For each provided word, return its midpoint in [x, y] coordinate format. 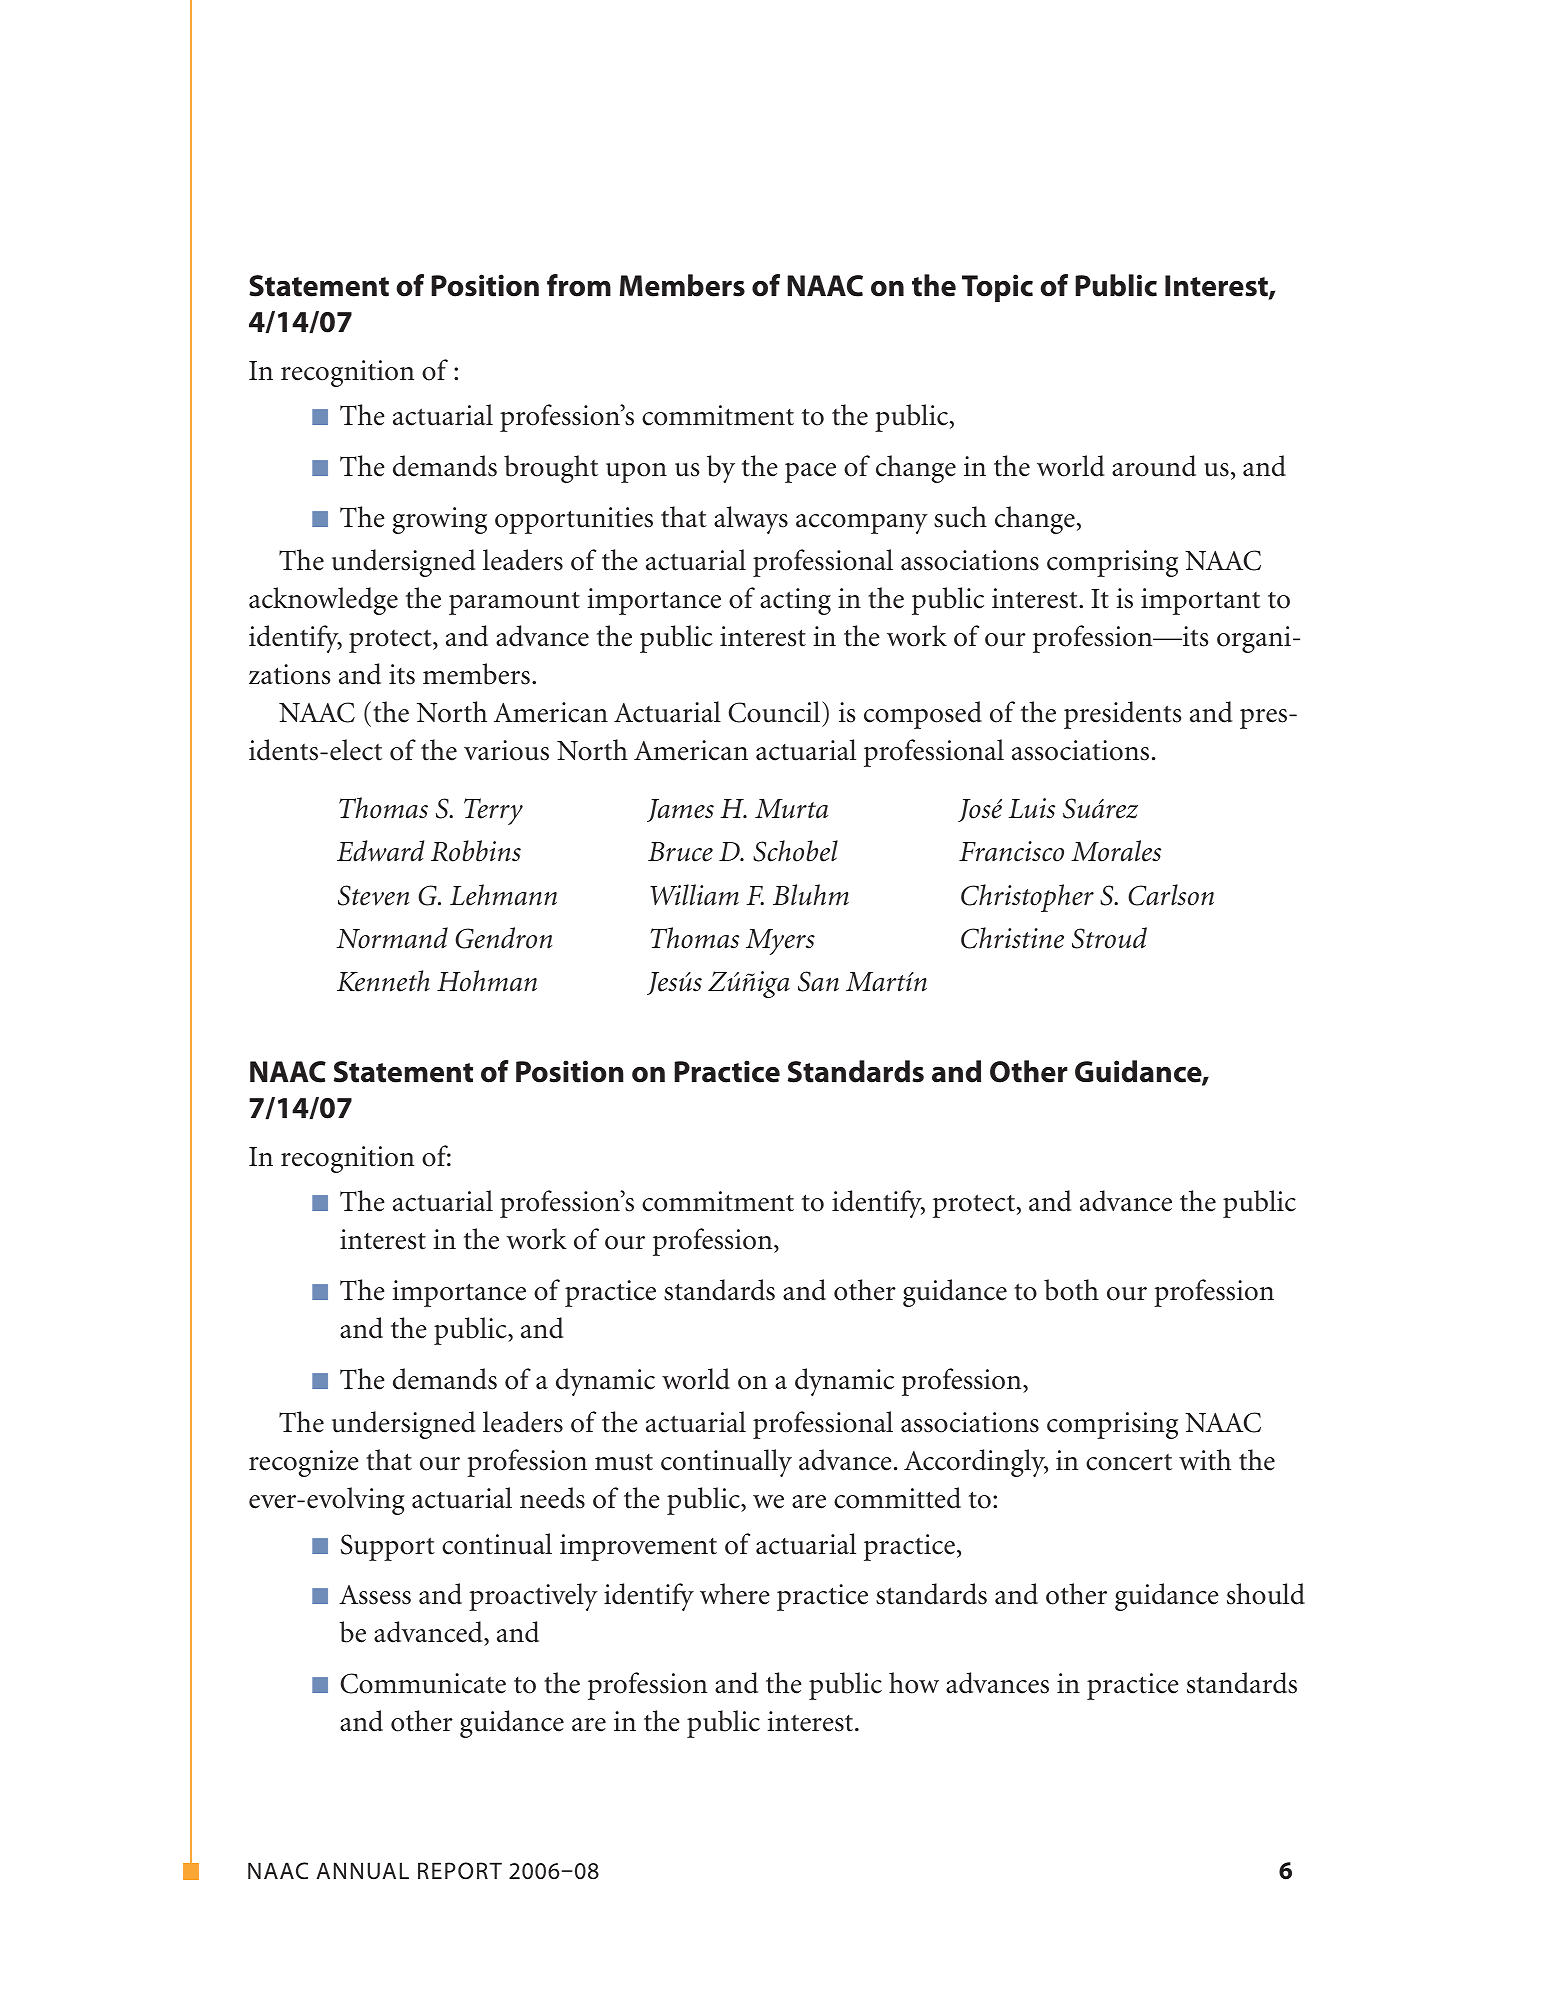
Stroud [1109, 938]
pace [810, 473]
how [914, 1683]
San [818, 981]
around [1154, 466]
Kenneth [383, 981]
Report [460, 1871]
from [579, 285]
